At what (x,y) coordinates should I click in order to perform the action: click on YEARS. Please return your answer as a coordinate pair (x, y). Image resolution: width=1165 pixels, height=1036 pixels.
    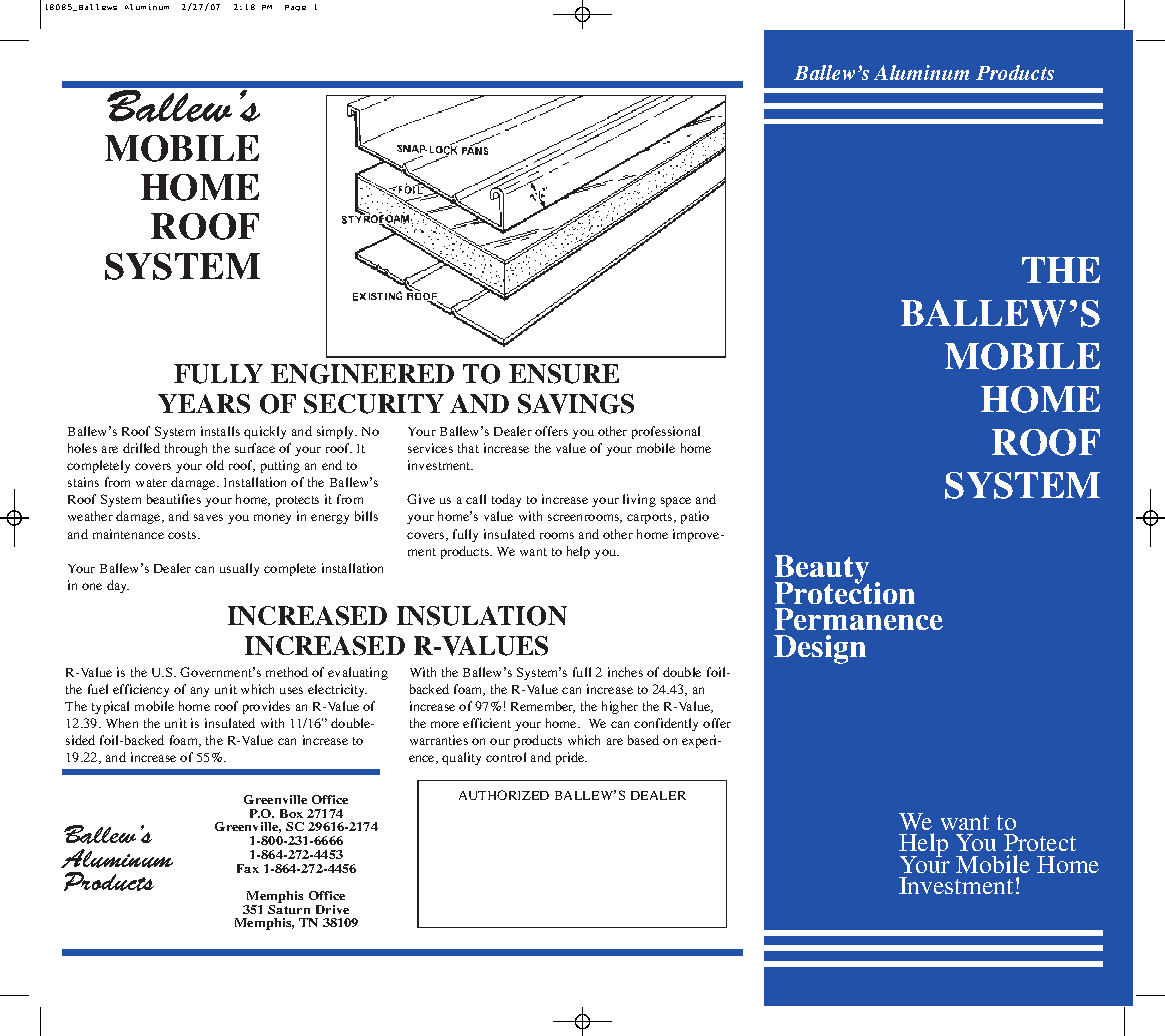
    Looking at the image, I should click on (204, 404).
